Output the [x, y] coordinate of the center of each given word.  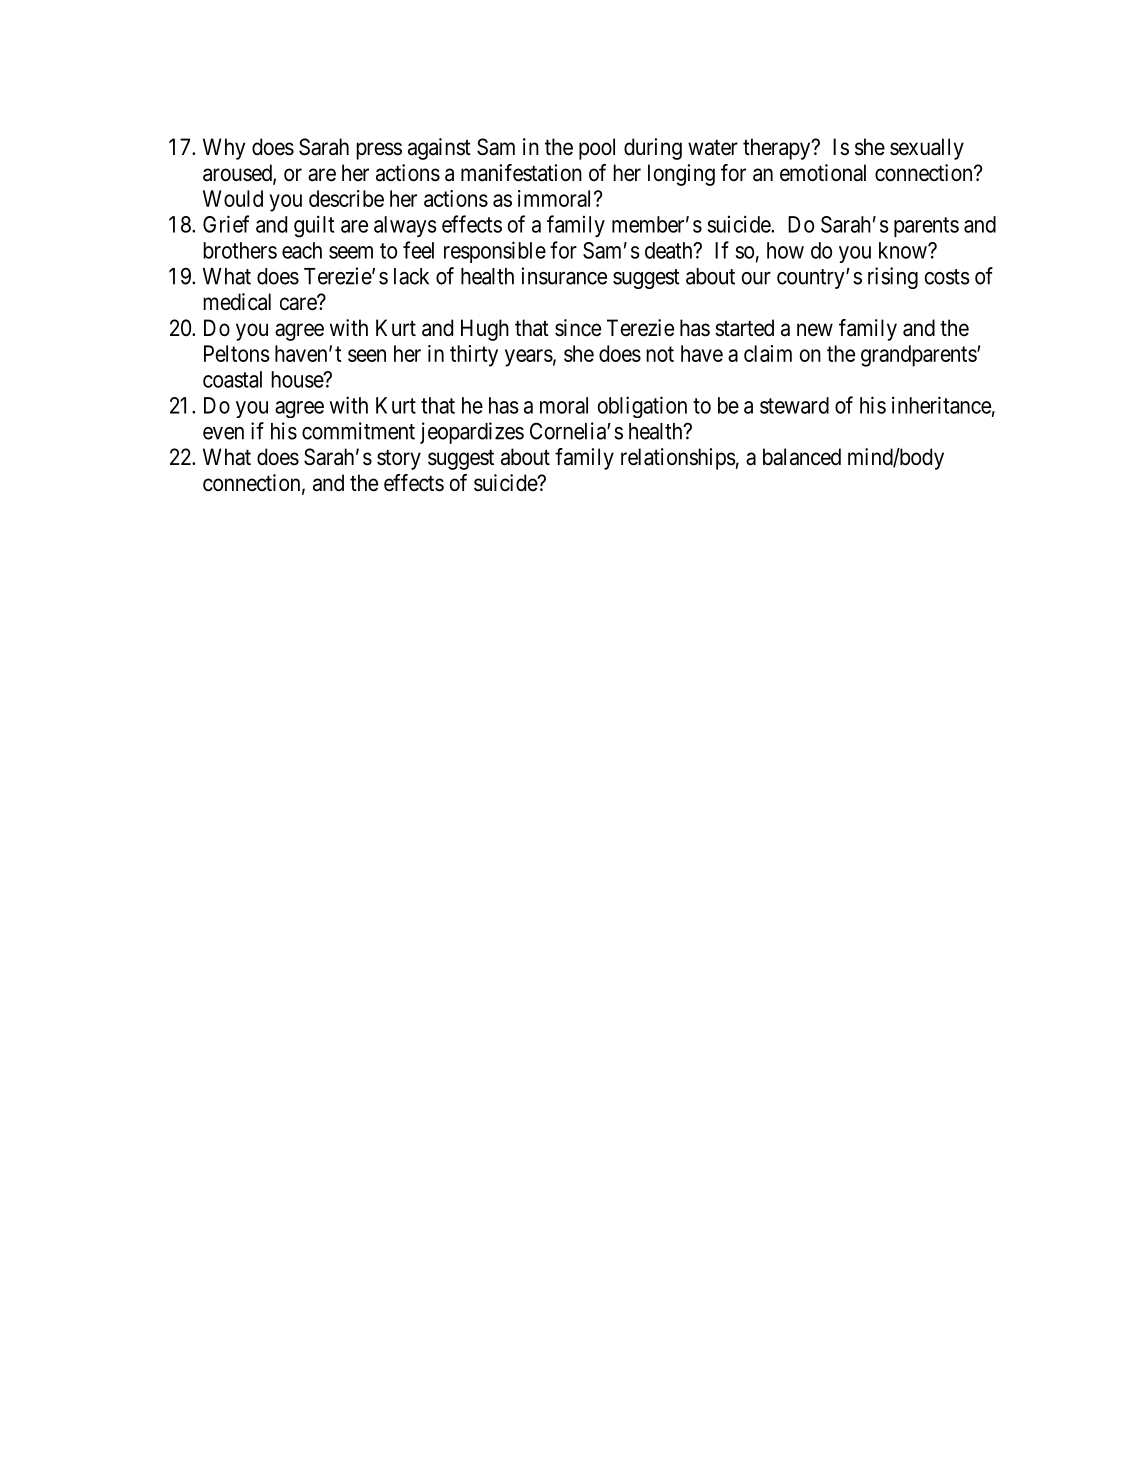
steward [794, 405]
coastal [232, 379]
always [405, 226]
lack [411, 276]
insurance [564, 276]
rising [893, 278]
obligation [642, 407]
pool [597, 149]
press [379, 151]
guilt [314, 226]
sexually [927, 149]
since [578, 328]
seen [367, 355]
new [815, 330]
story [399, 460]
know [904, 250]
